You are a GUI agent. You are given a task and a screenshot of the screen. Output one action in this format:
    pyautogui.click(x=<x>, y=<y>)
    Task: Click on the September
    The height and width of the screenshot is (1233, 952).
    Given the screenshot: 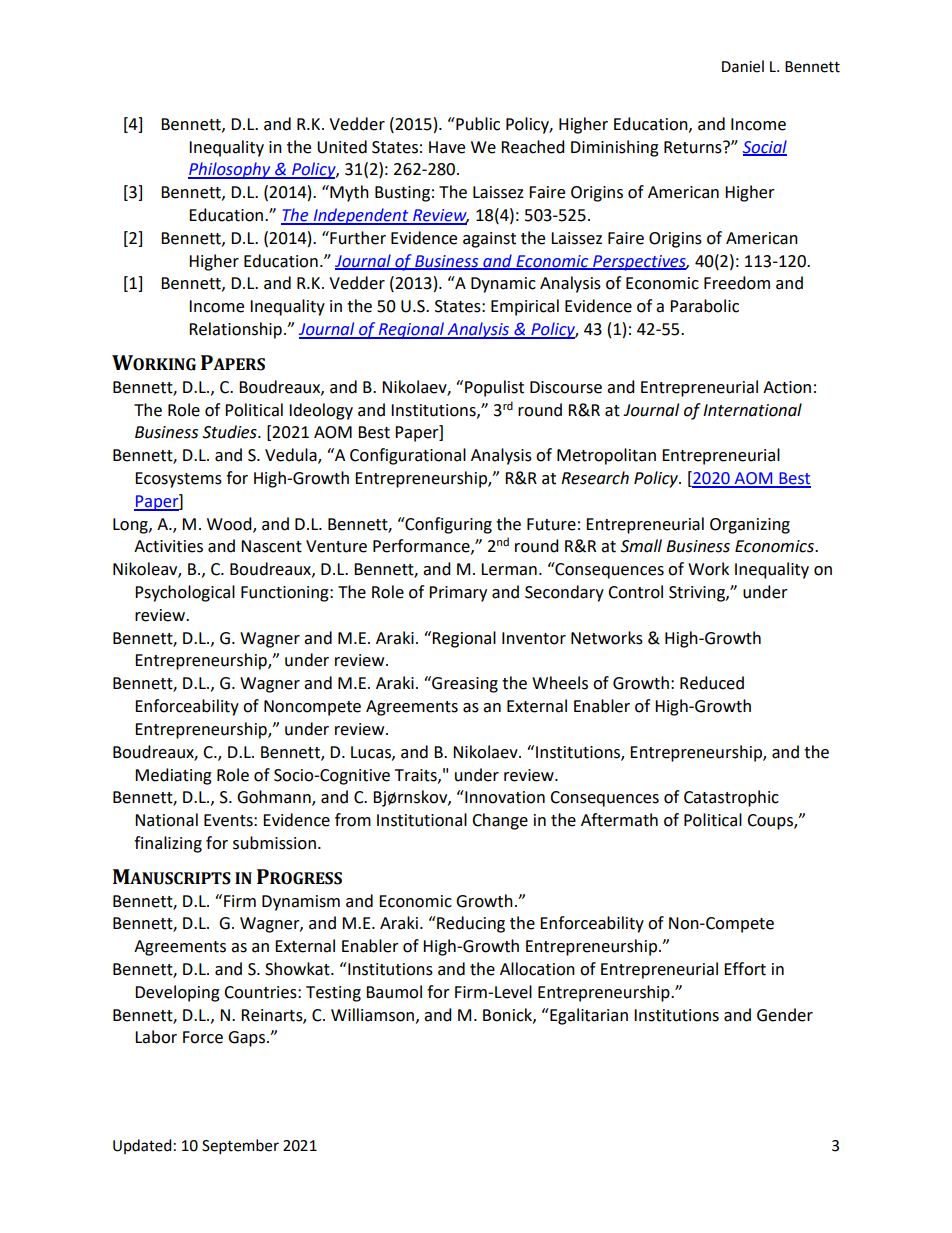 What is the action you would take?
    pyautogui.click(x=240, y=1147)
